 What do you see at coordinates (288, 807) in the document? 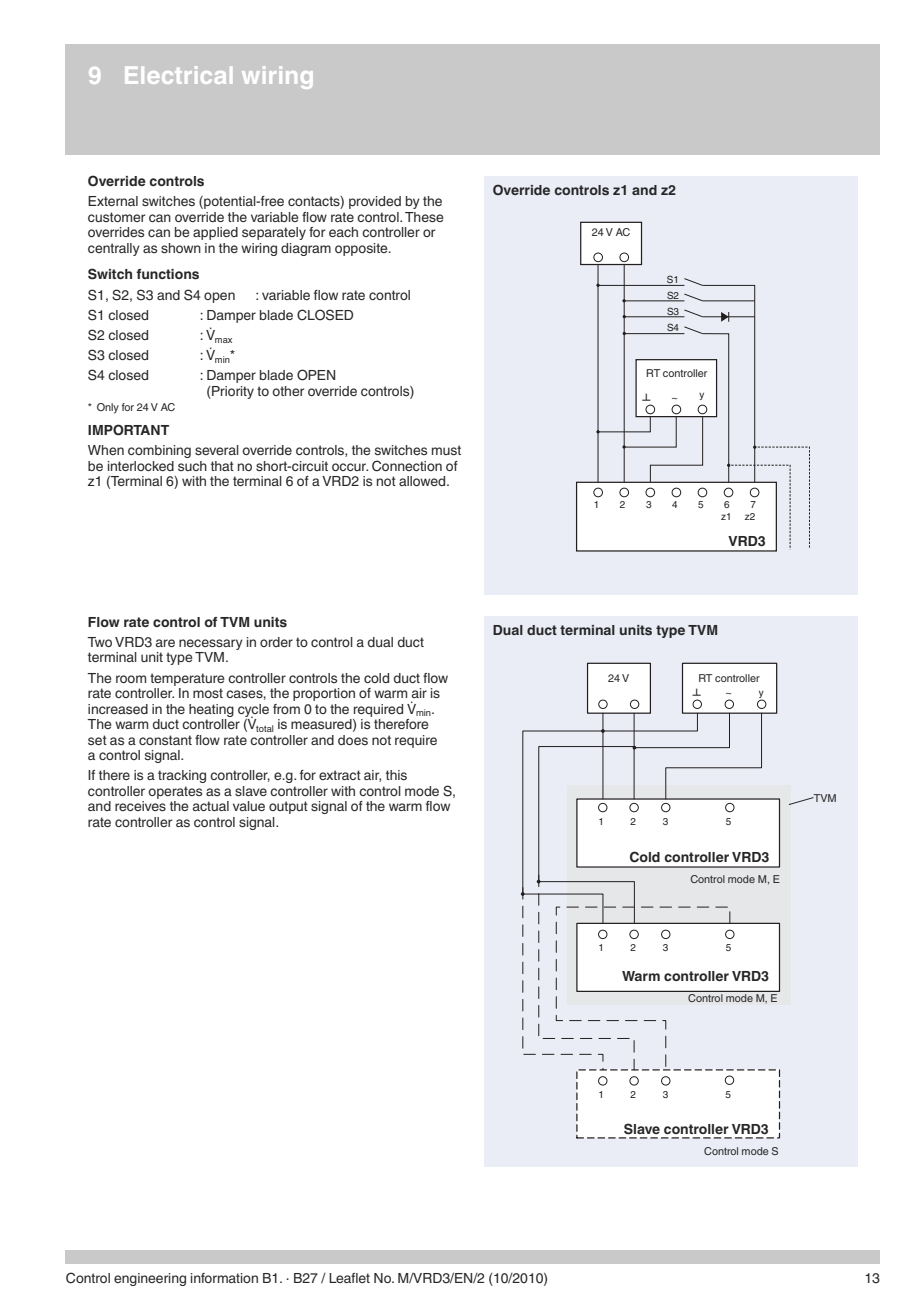
I see `output` at bounding box center [288, 807].
